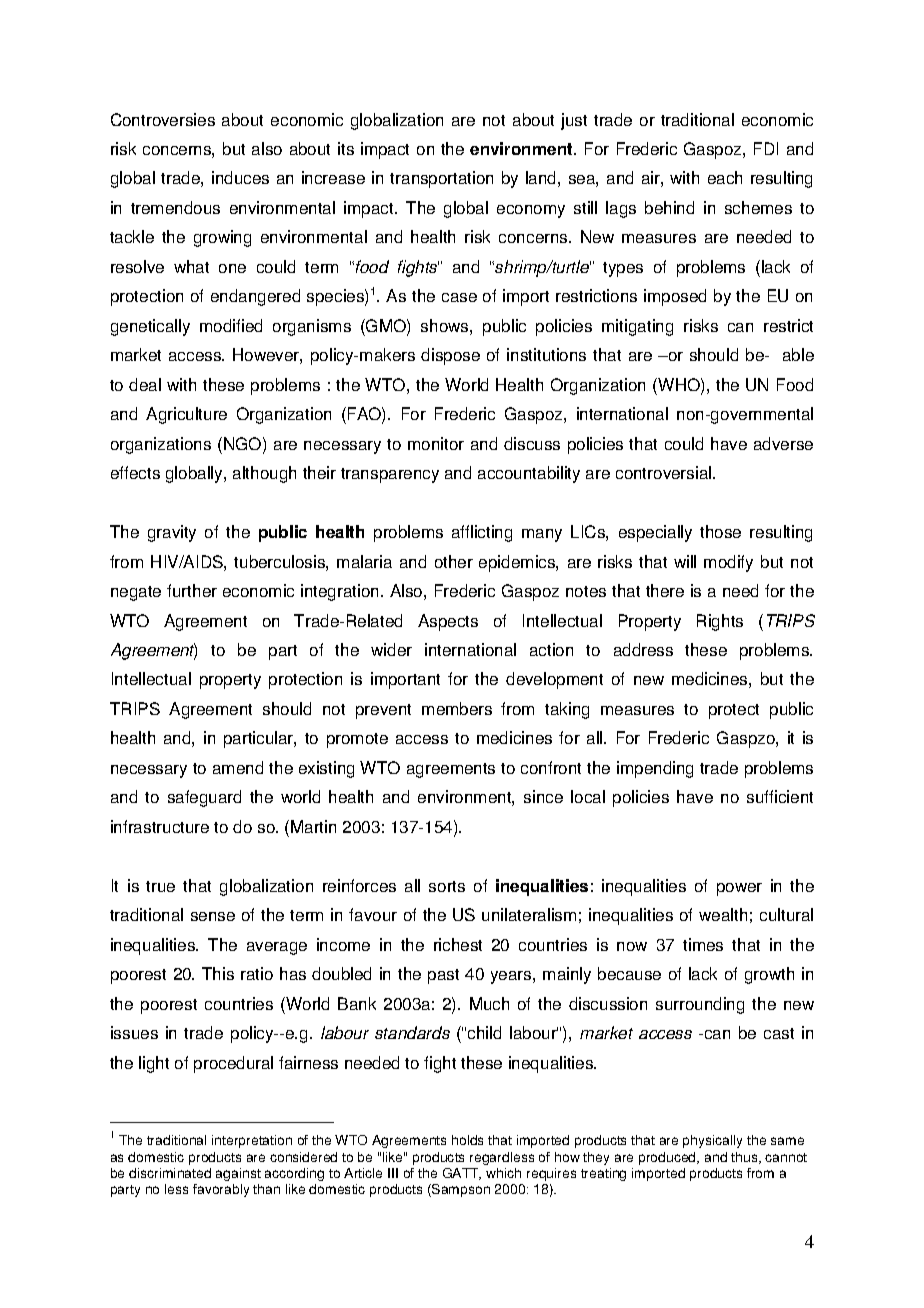 This image has width=924, height=1308. I want to click on induces, so click(240, 177).
